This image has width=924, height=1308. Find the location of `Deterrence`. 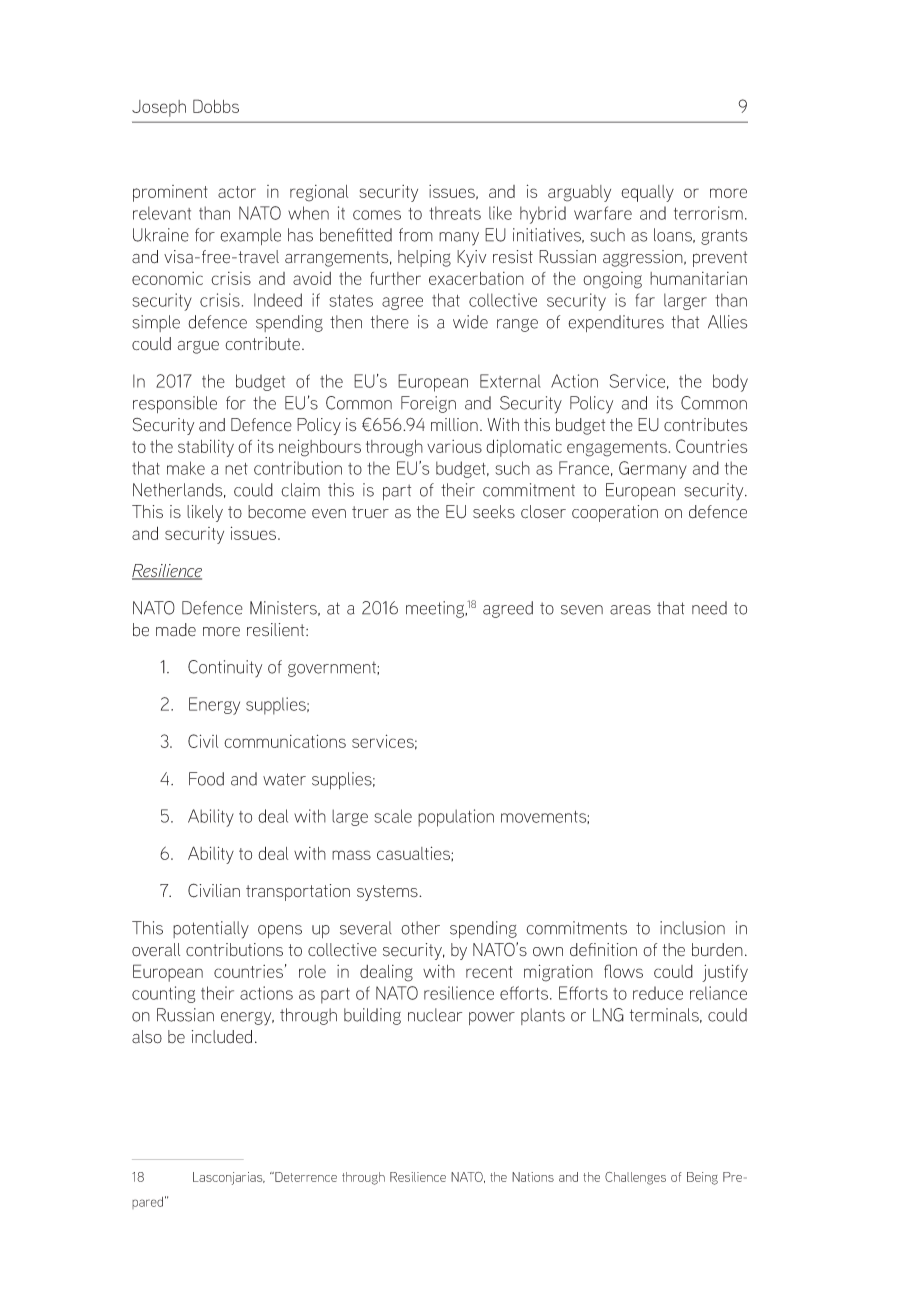

Deterrence is located at coordinates (305, 1177).
